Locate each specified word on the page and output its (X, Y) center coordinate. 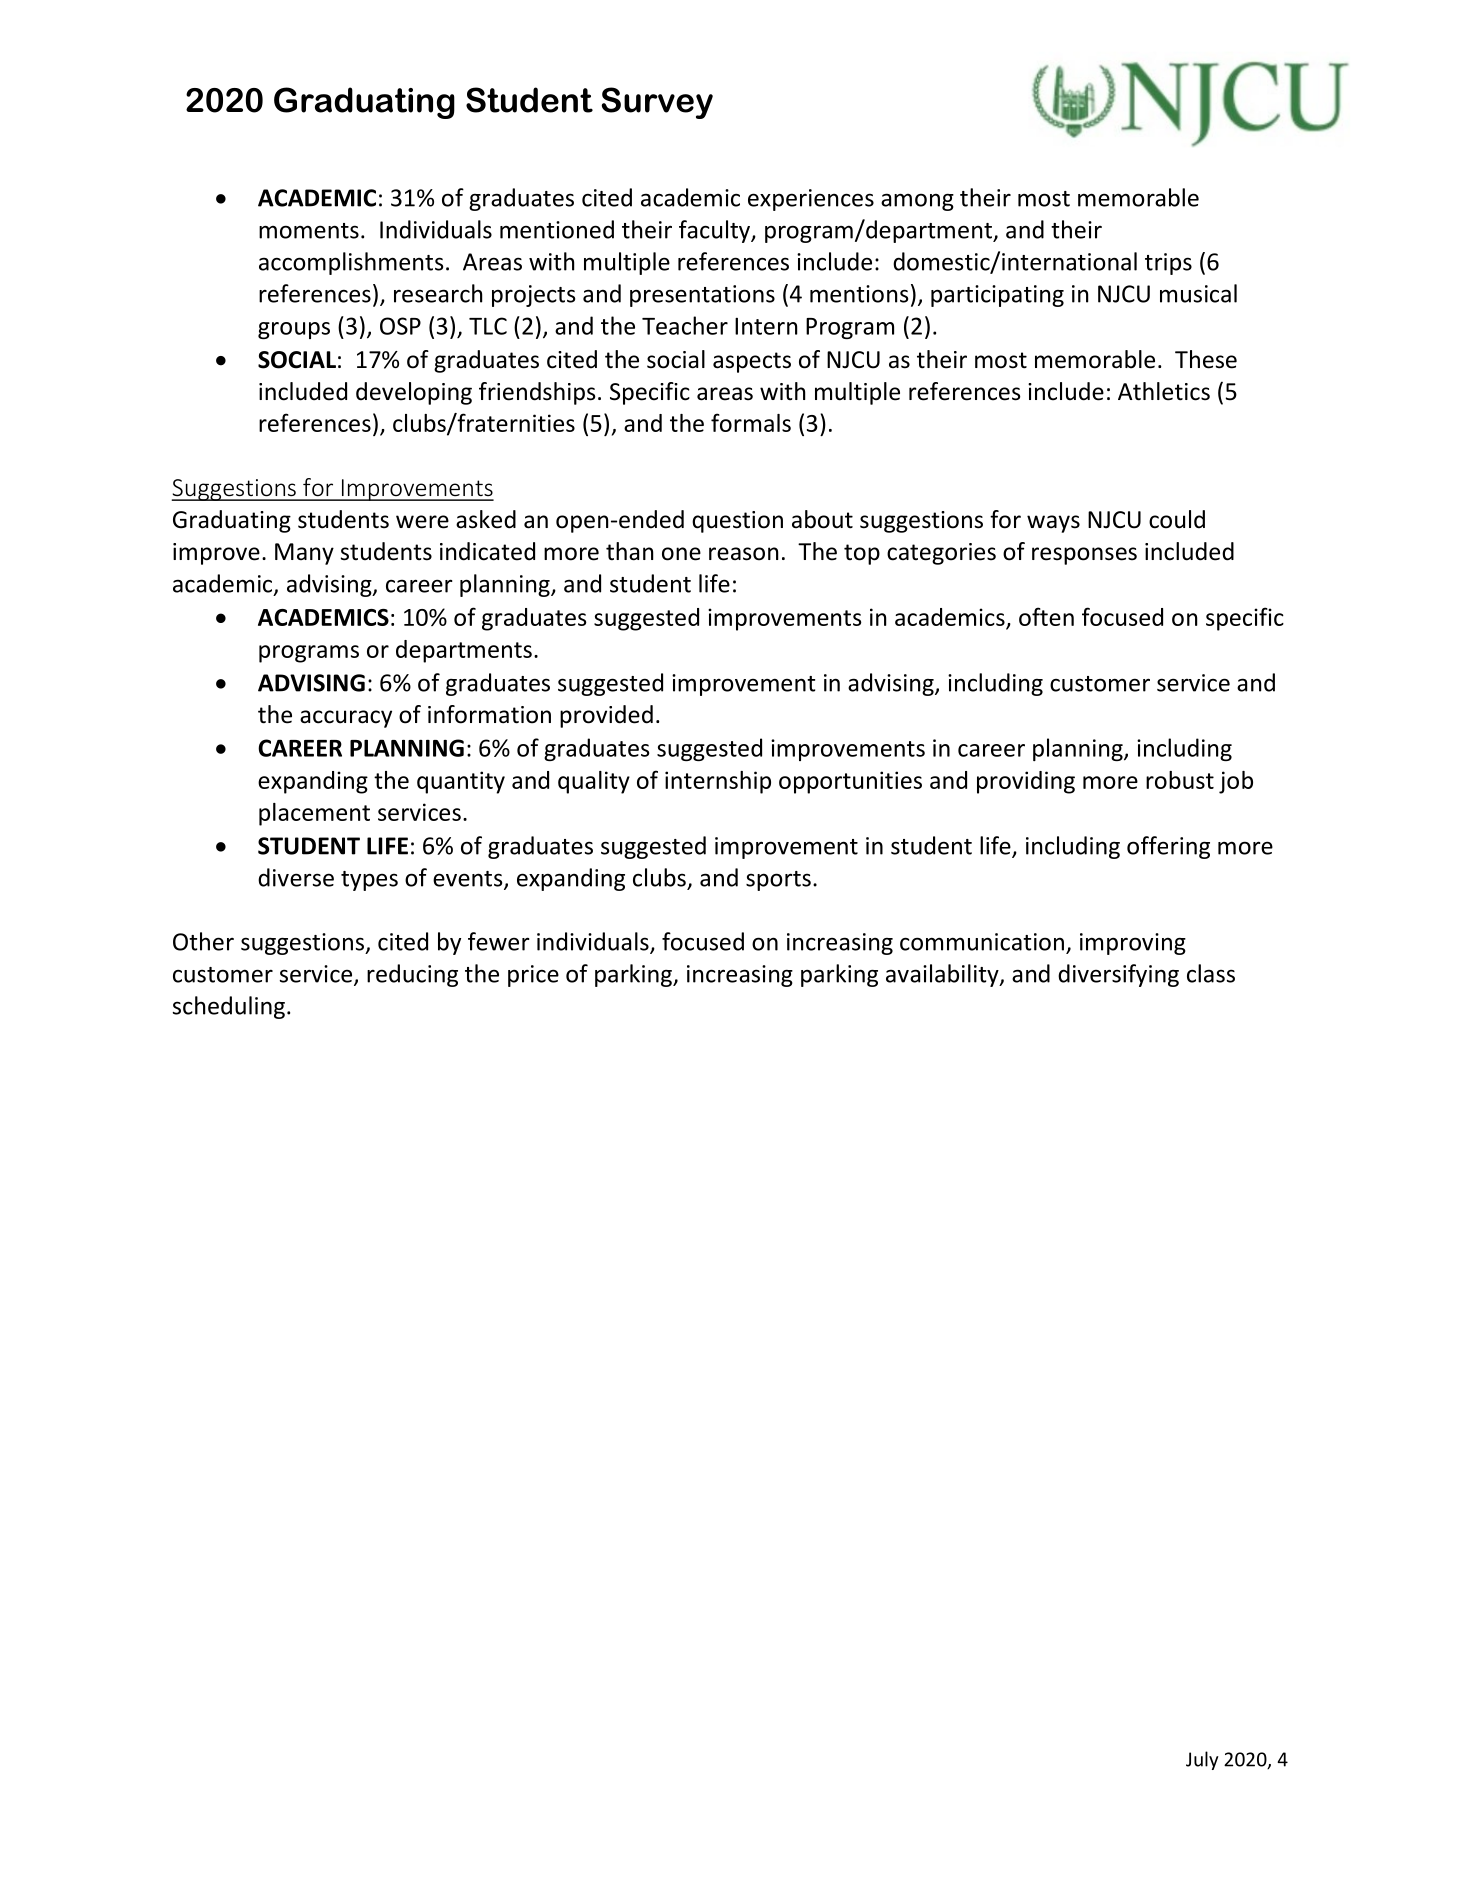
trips (1168, 264)
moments (309, 231)
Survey (657, 103)
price (533, 976)
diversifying (1118, 975)
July (1202, 1760)
